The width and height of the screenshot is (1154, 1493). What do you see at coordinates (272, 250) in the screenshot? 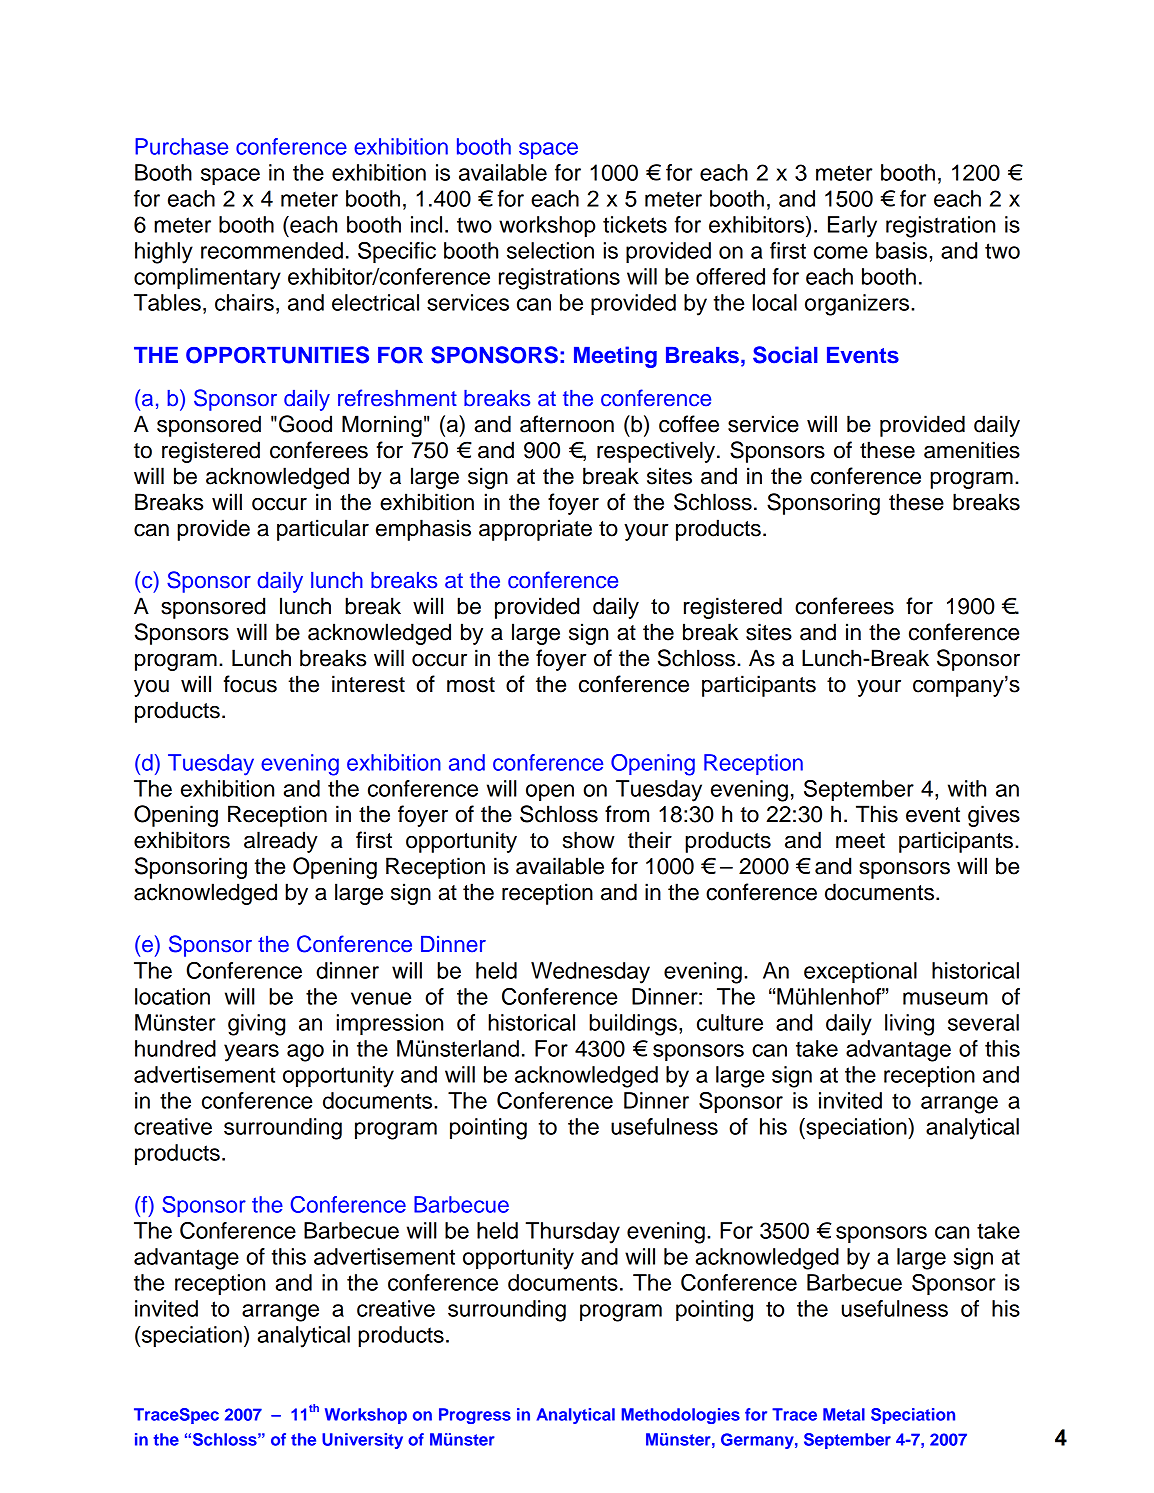
I see `recommended` at bounding box center [272, 250].
